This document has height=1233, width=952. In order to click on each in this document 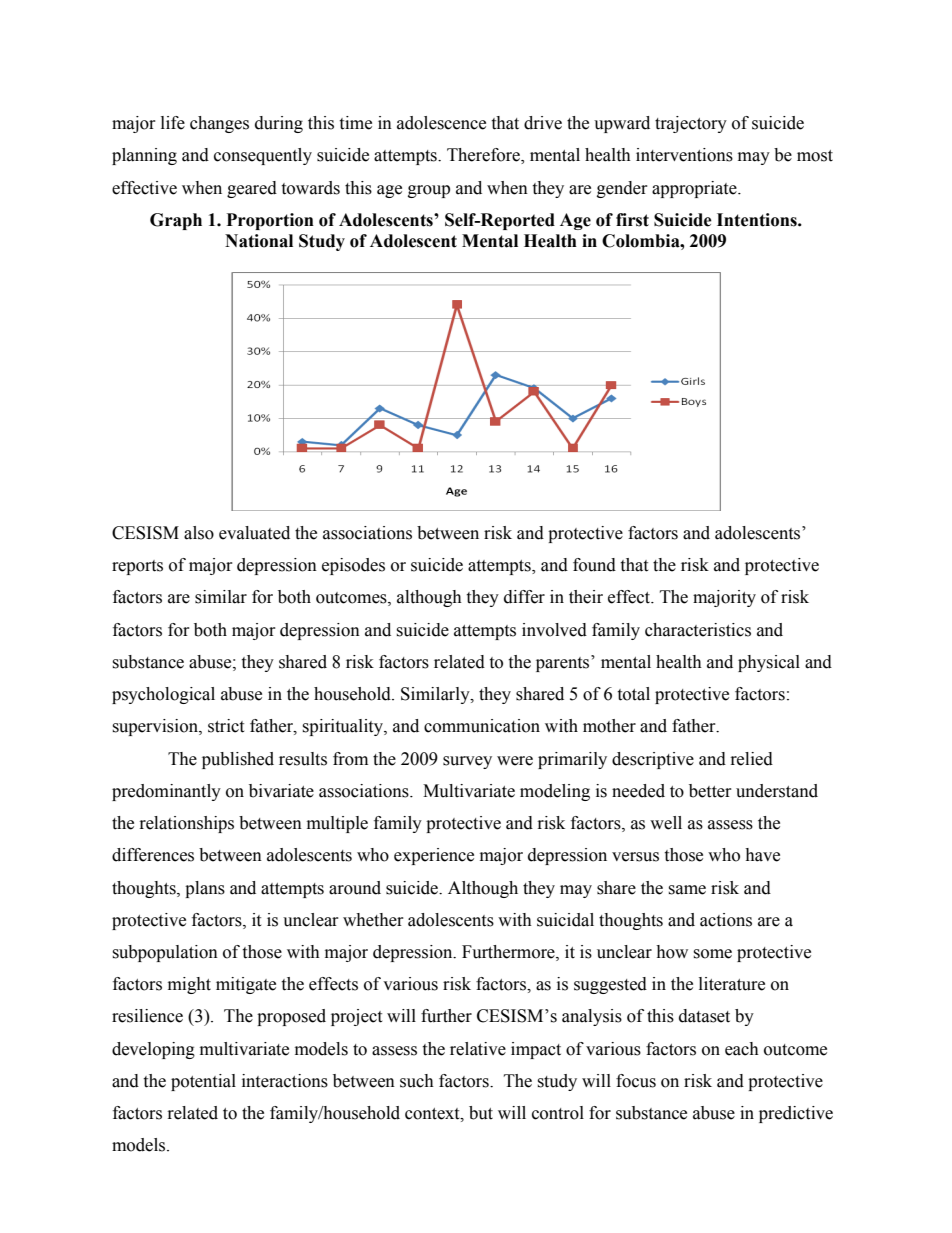, I will do `click(742, 1049)`.
